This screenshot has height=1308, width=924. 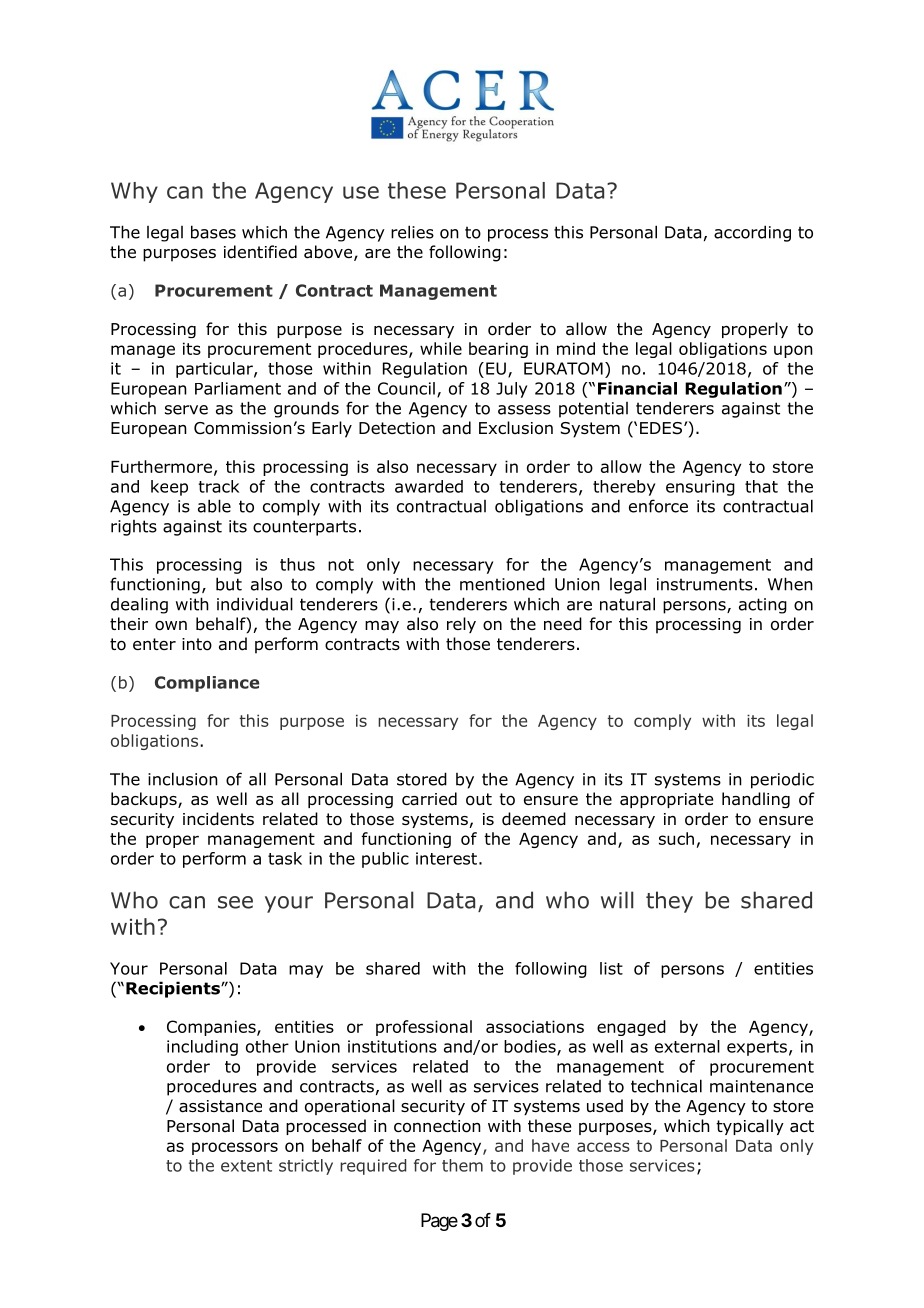 I want to click on them, so click(x=462, y=1165).
